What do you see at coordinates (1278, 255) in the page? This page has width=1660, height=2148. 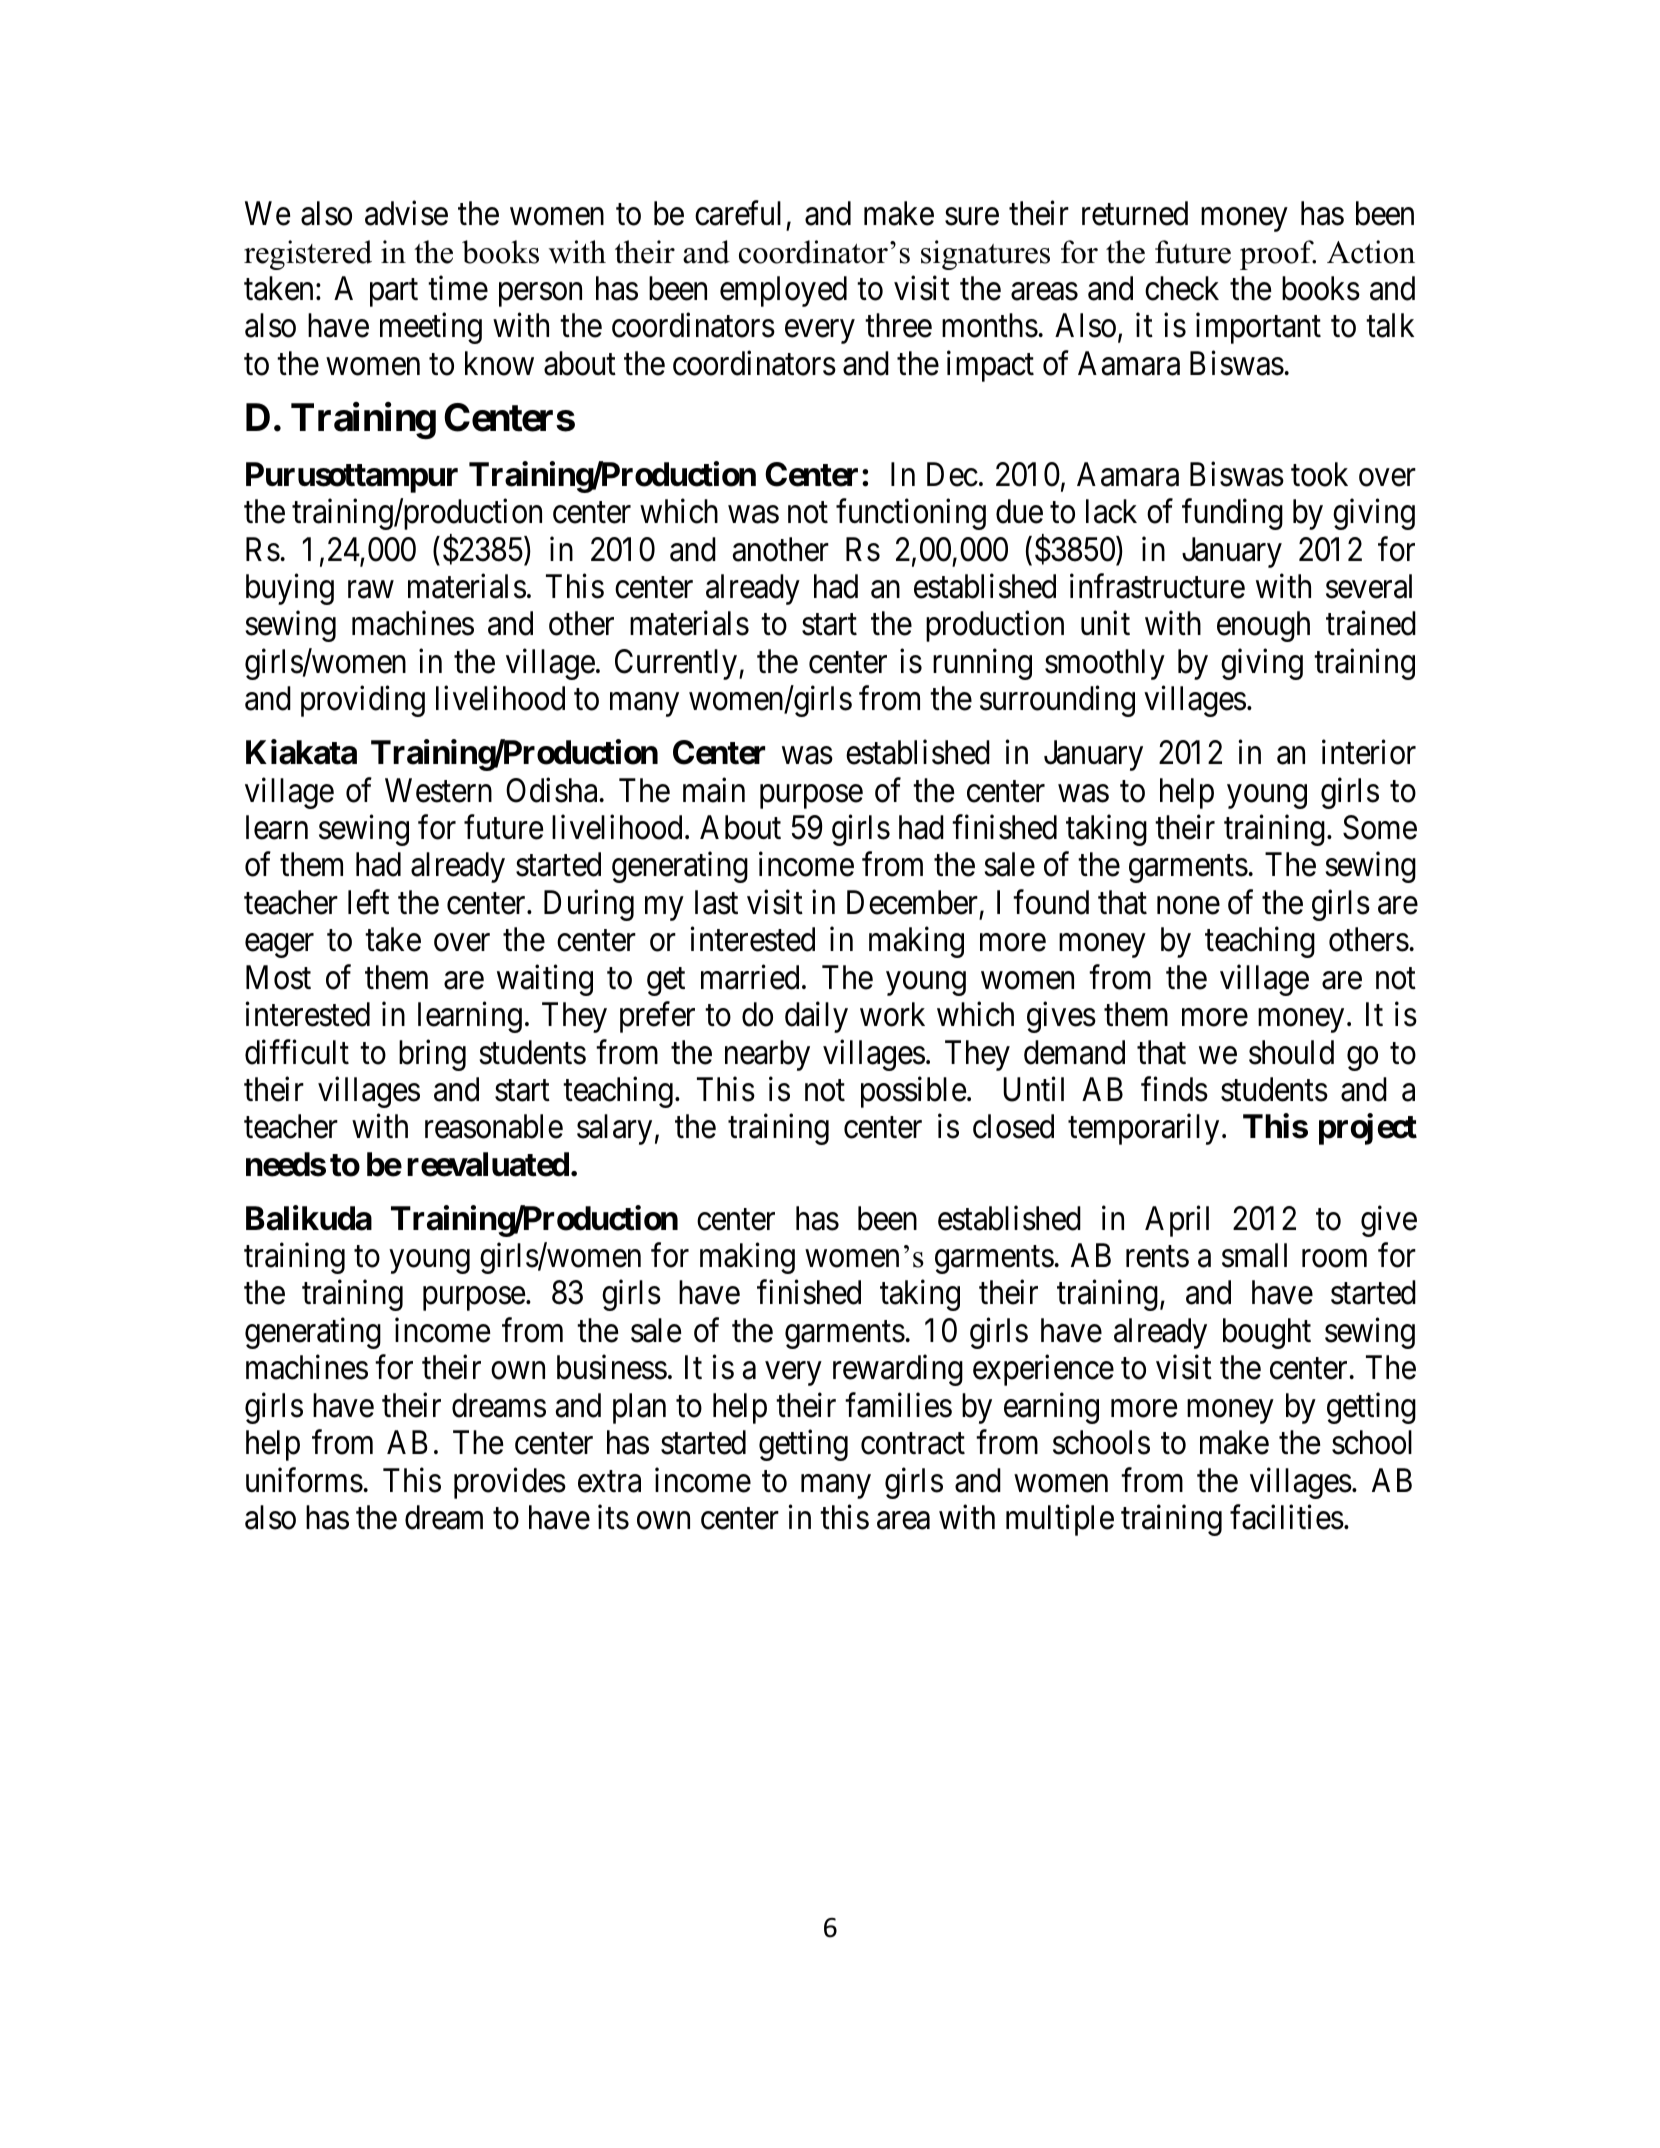 I see `proof` at bounding box center [1278, 255].
